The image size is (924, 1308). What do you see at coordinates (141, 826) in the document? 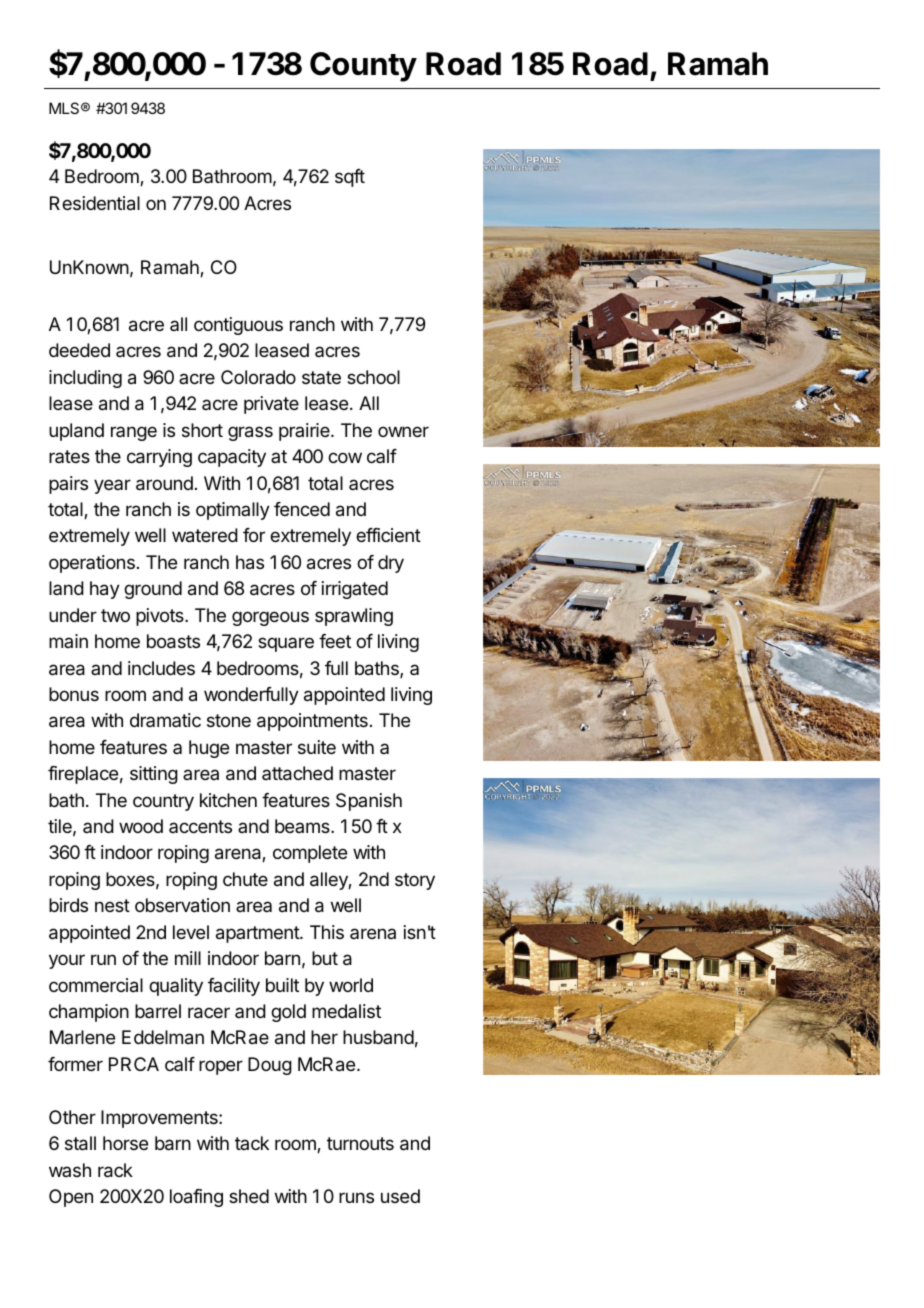
I see `wood` at bounding box center [141, 826].
